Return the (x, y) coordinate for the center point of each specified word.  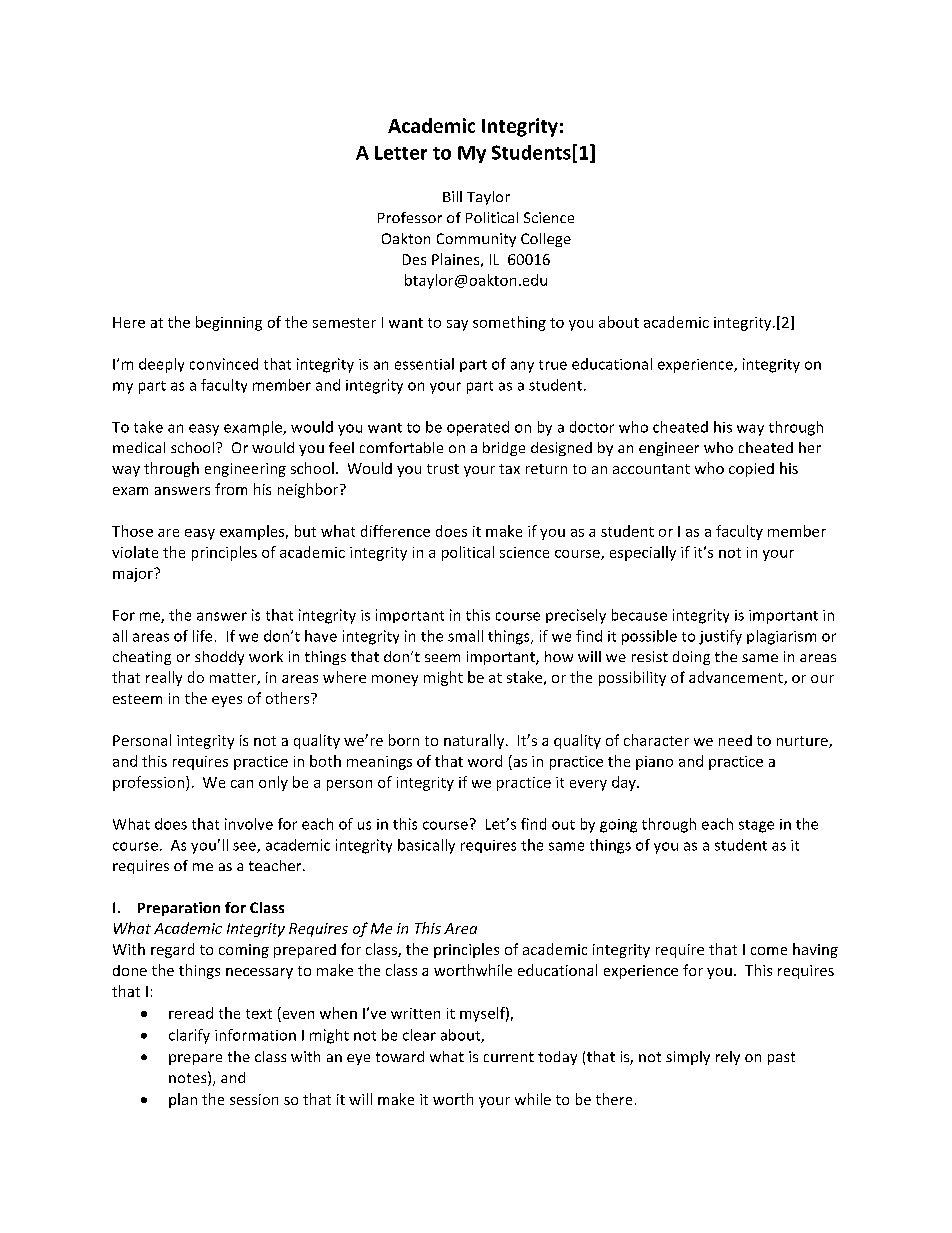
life (202, 636)
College (546, 240)
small (465, 636)
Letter (401, 153)
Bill (452, 196)
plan (183, 1100)
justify (720, 637)
